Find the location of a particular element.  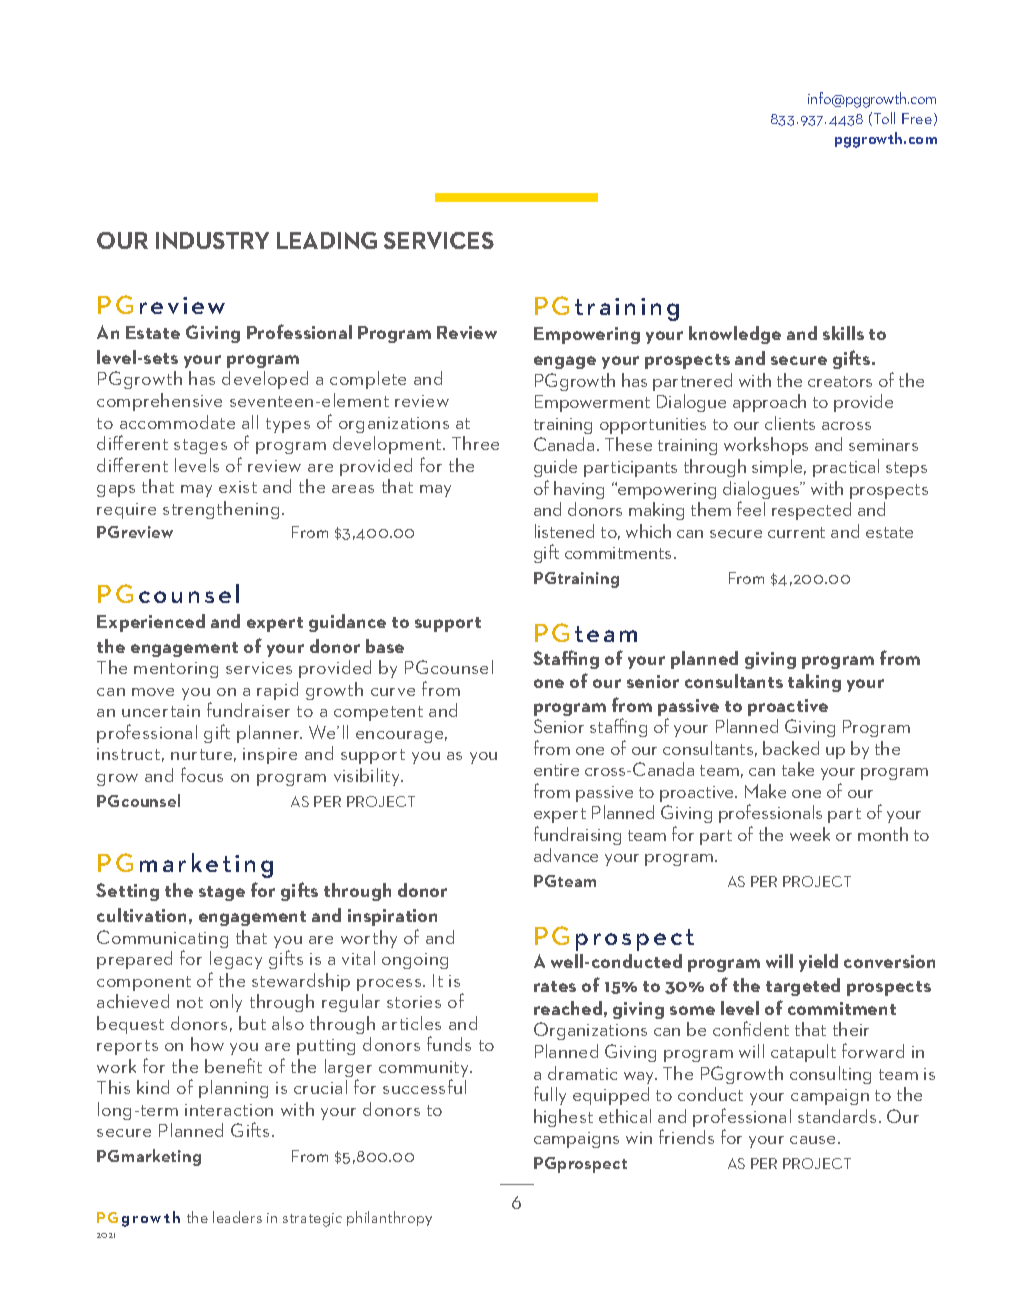

fundraiser is located at coordinates (248, 709).
